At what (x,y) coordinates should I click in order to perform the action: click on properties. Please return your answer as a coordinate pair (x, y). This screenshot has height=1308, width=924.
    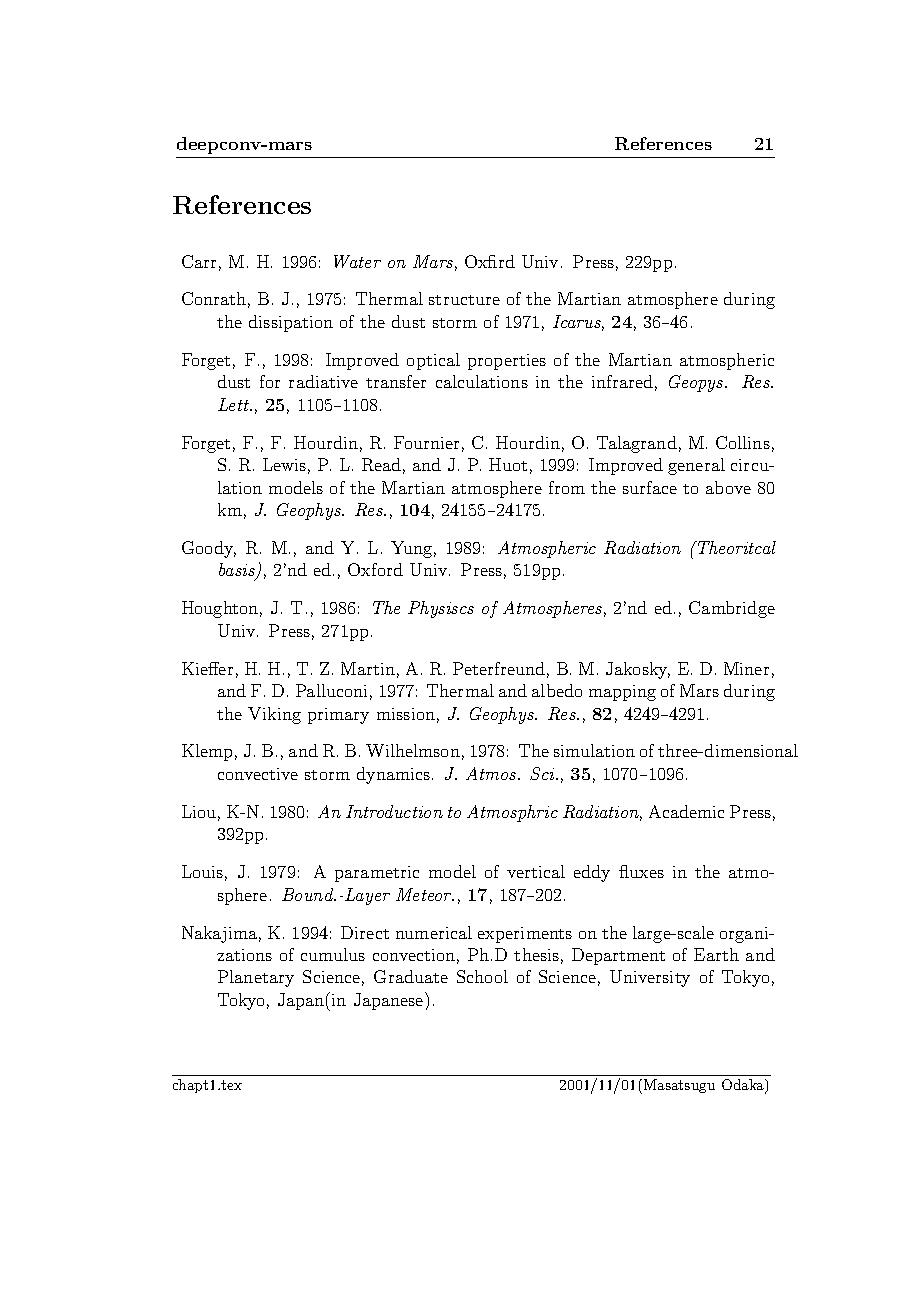
    Looking at the image, I should click on (507, 362).
